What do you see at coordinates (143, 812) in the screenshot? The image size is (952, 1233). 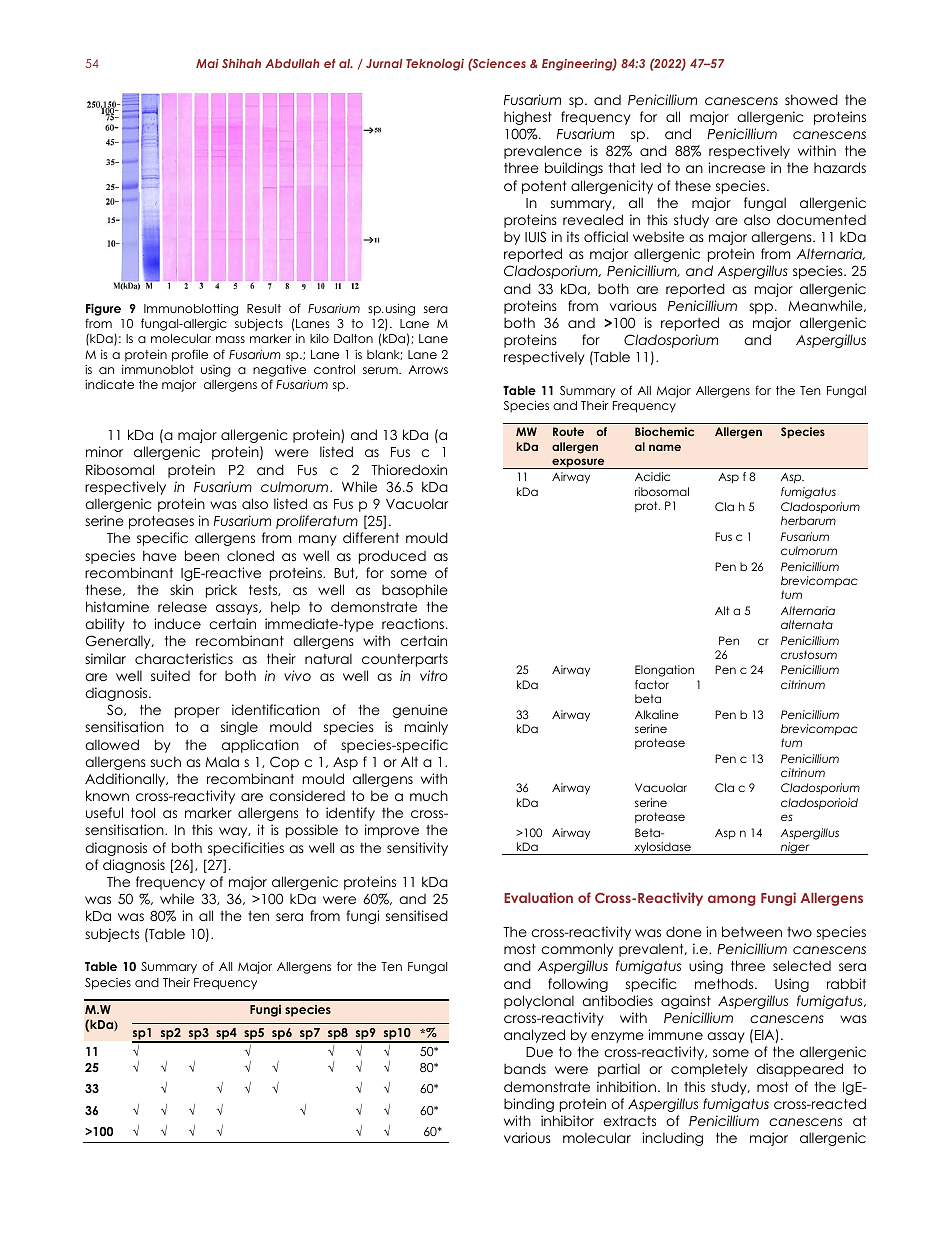 I see `tool` at bounding box center [143, 812].
